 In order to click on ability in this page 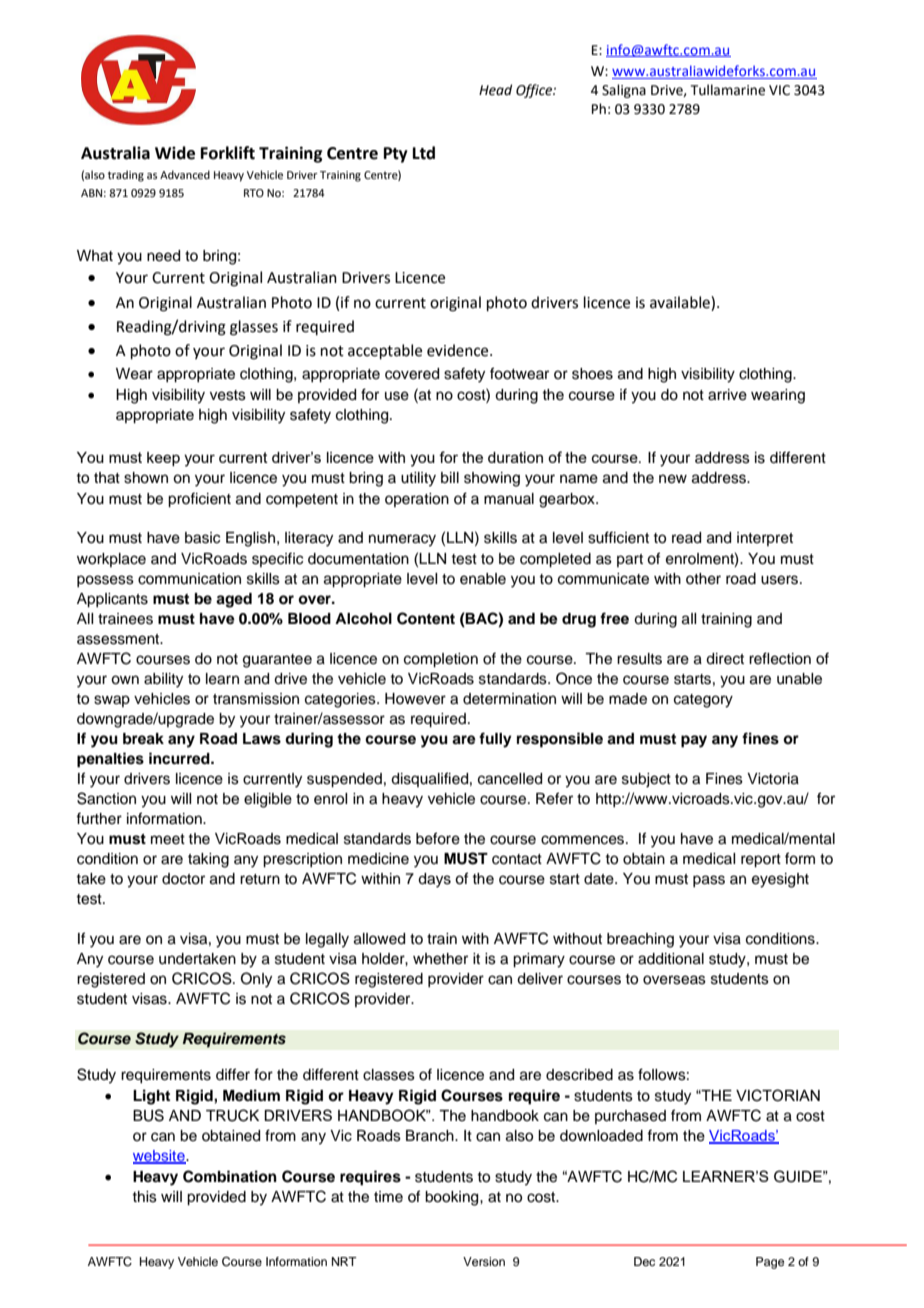, I will do `click(163, 680)`.
